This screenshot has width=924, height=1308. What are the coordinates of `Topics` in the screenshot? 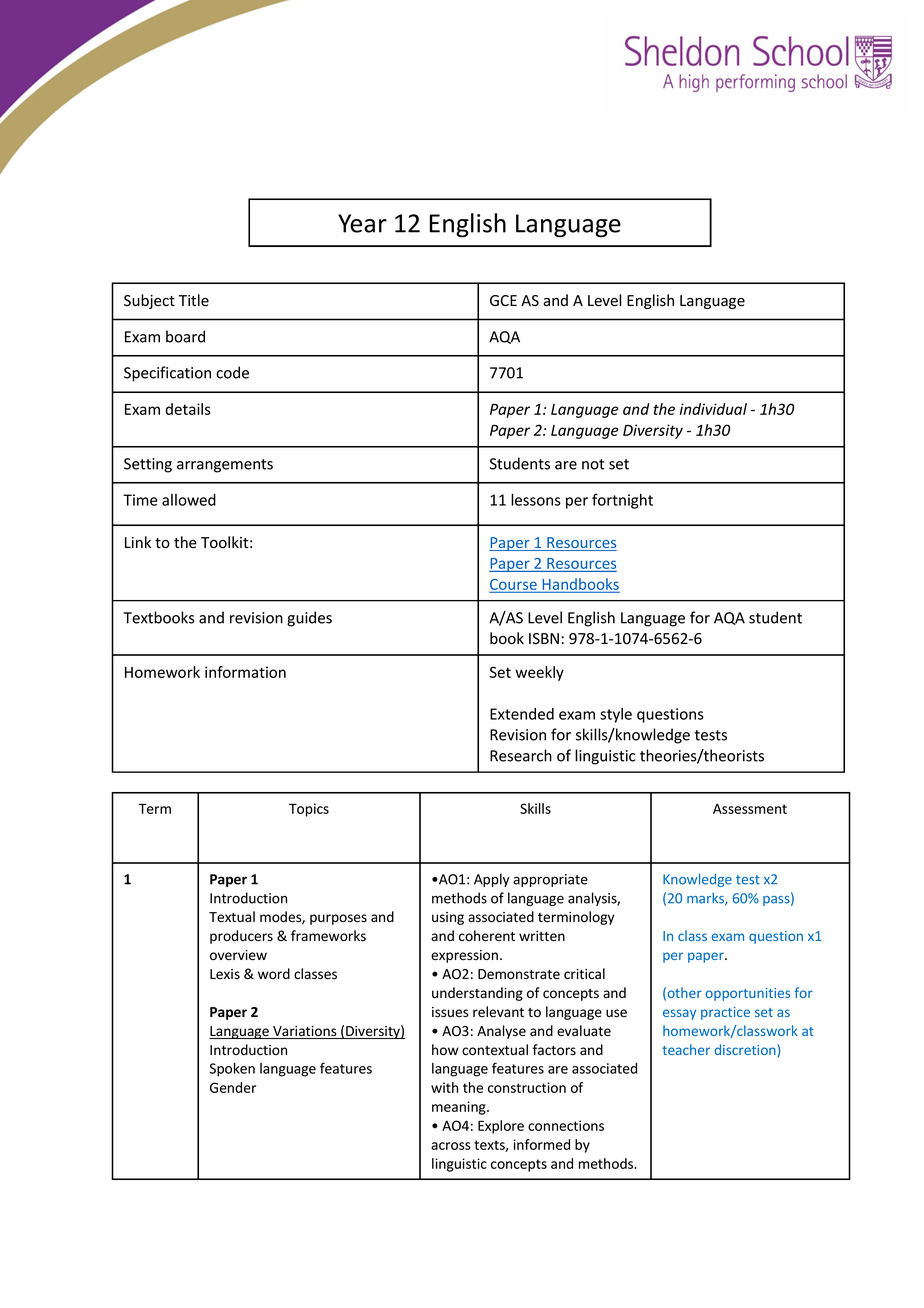 It's located at (309, 810).
